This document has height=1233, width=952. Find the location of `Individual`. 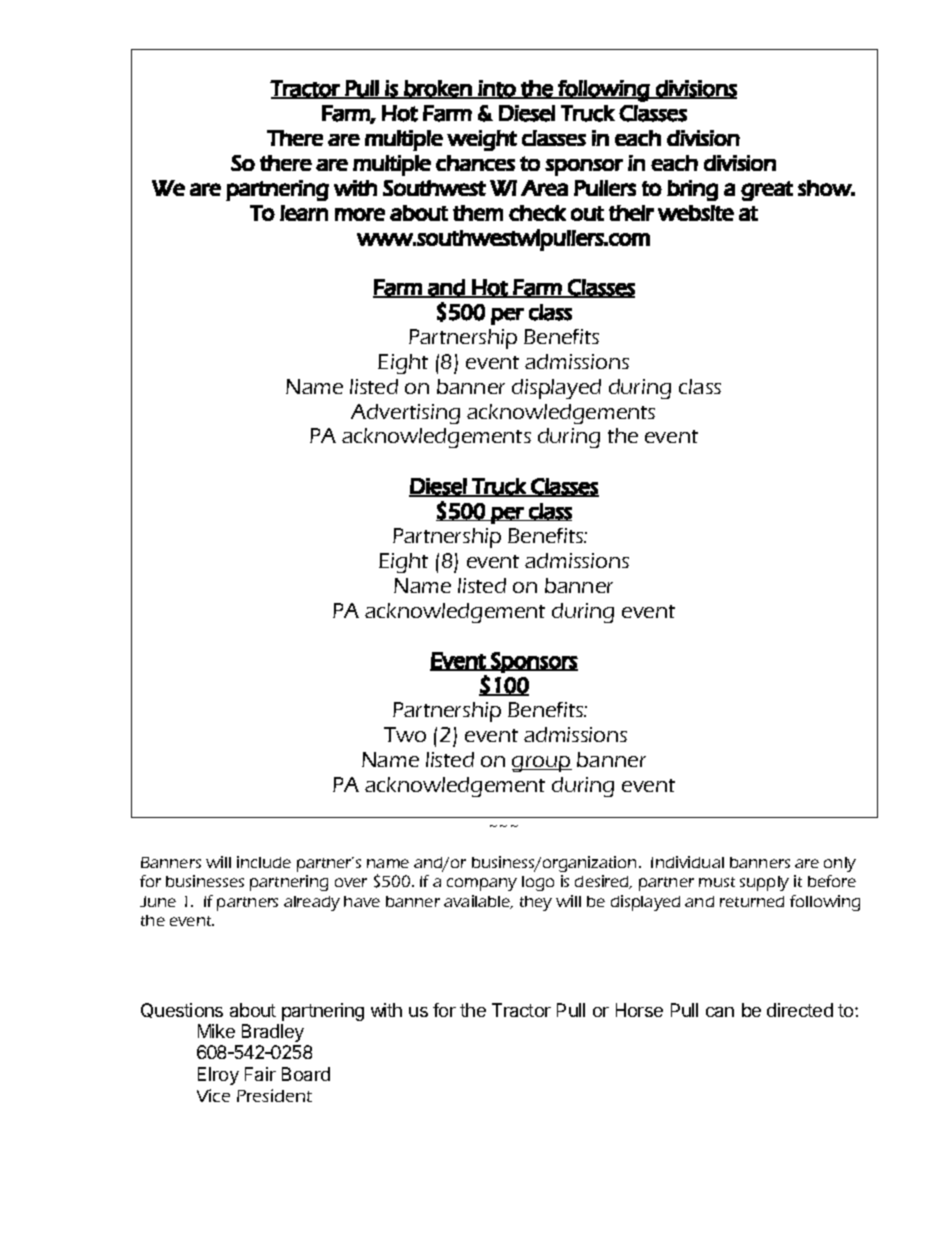

Individual is located at coordinates (687, 862).
